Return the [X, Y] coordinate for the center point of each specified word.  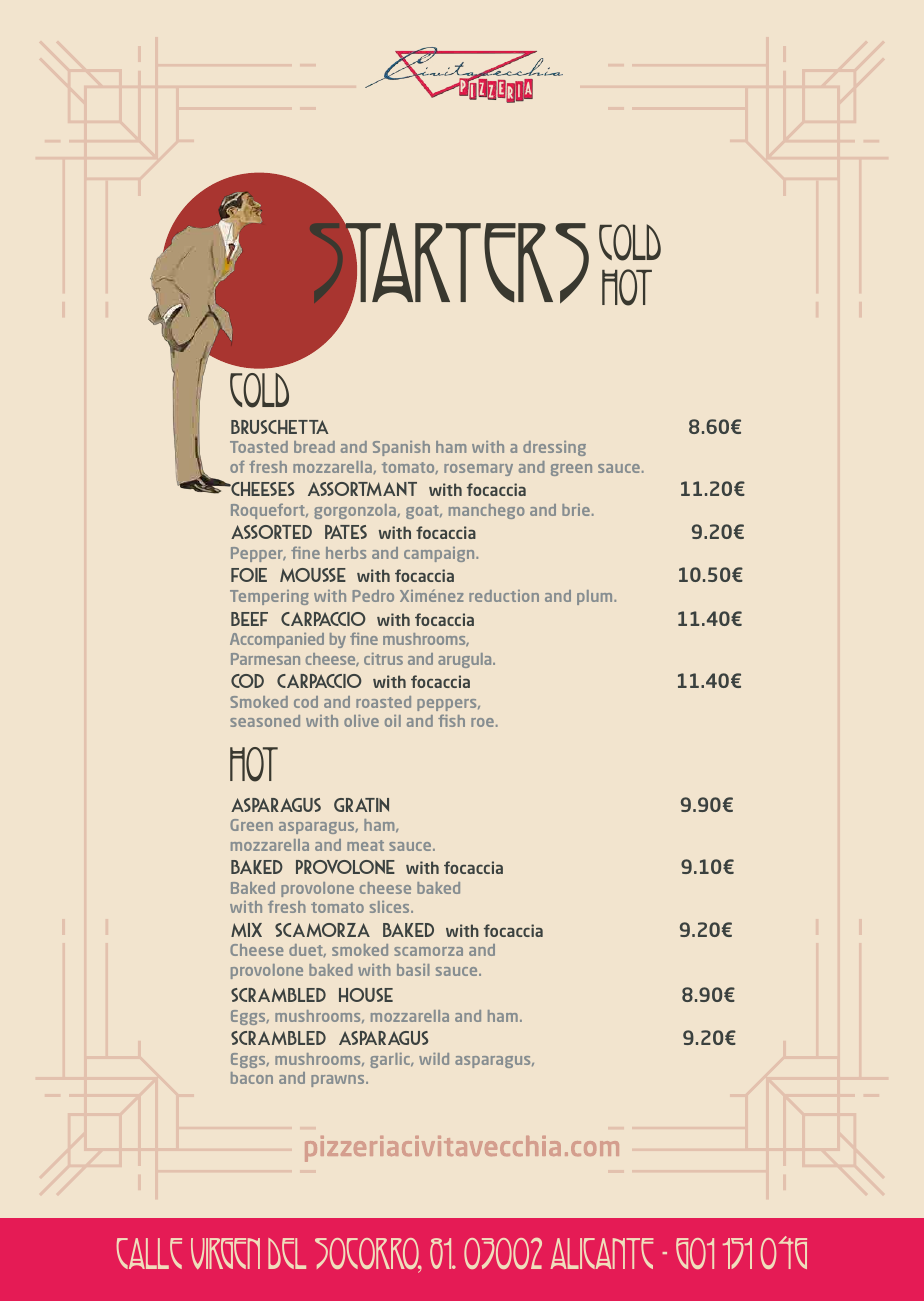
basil [413, 970]
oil [393, 721]
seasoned [265, 721]
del [287, 1253]
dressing [554, 448]
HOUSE [366, 995]
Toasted [259, 447]
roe [482, 722]
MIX [246, 930]
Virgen [225, 1253]
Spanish [401, 448]
